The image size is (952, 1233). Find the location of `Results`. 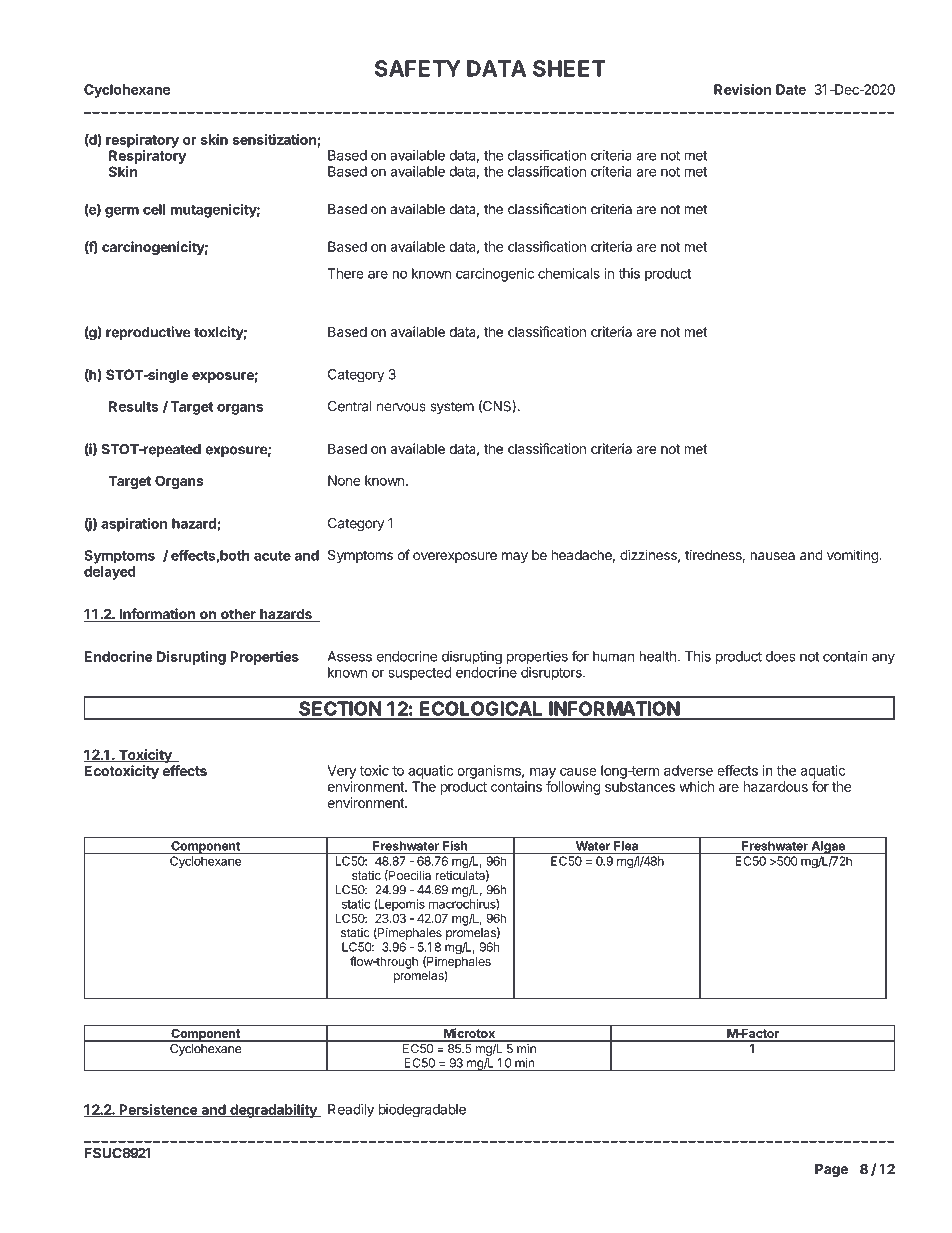

Results is located at coordinates (133, 406).
